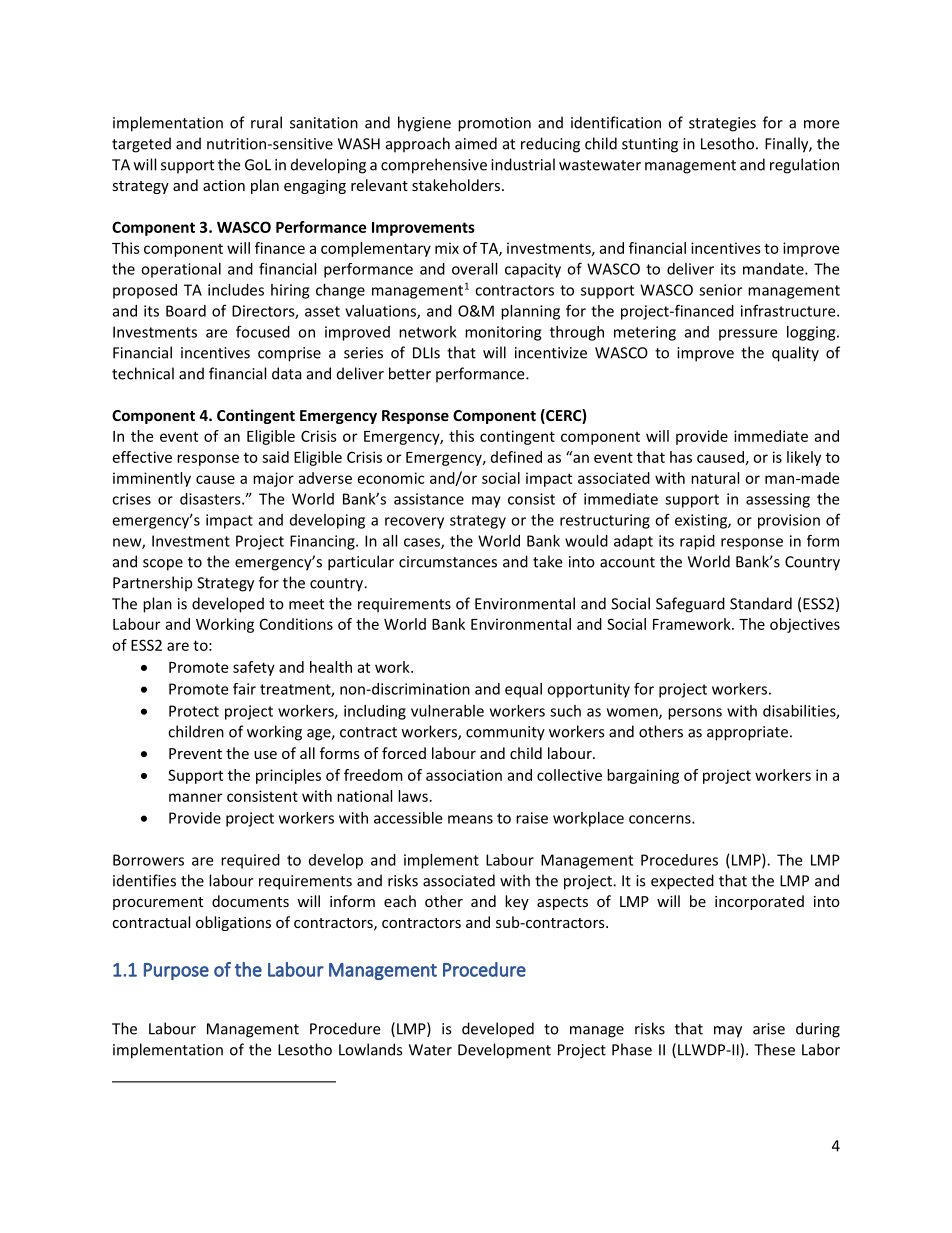 The image size is (952, 1233). Describe the element at coordinates (163, 565) in the screenshot. I see `scope` at that location.
